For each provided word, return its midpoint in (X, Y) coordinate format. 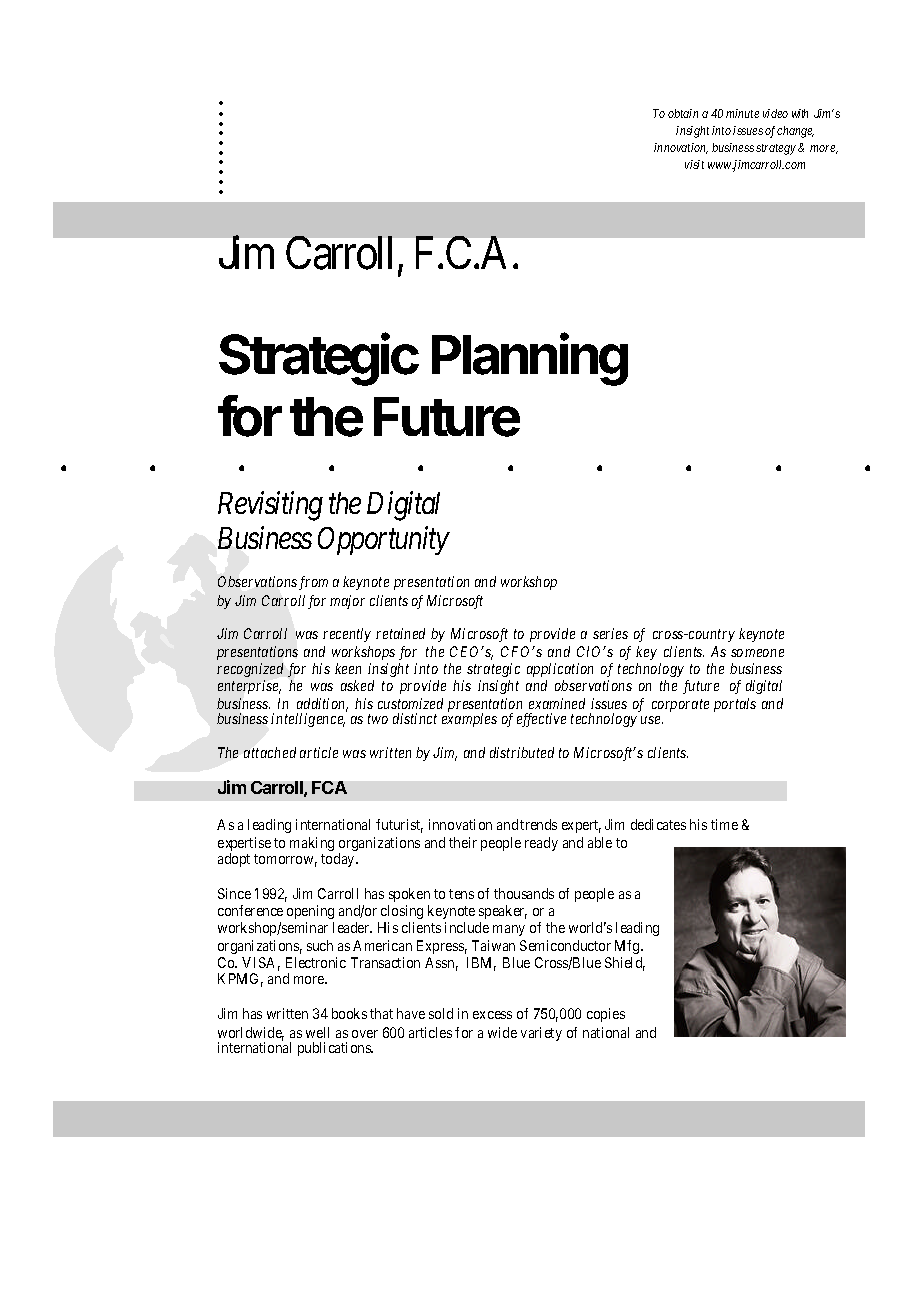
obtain (683, 113)
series (610, 633)
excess (492, 1015)
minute (742, 113)
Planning (530, 359)
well (317, 1032)
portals (735, 705)
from (313, 583)
